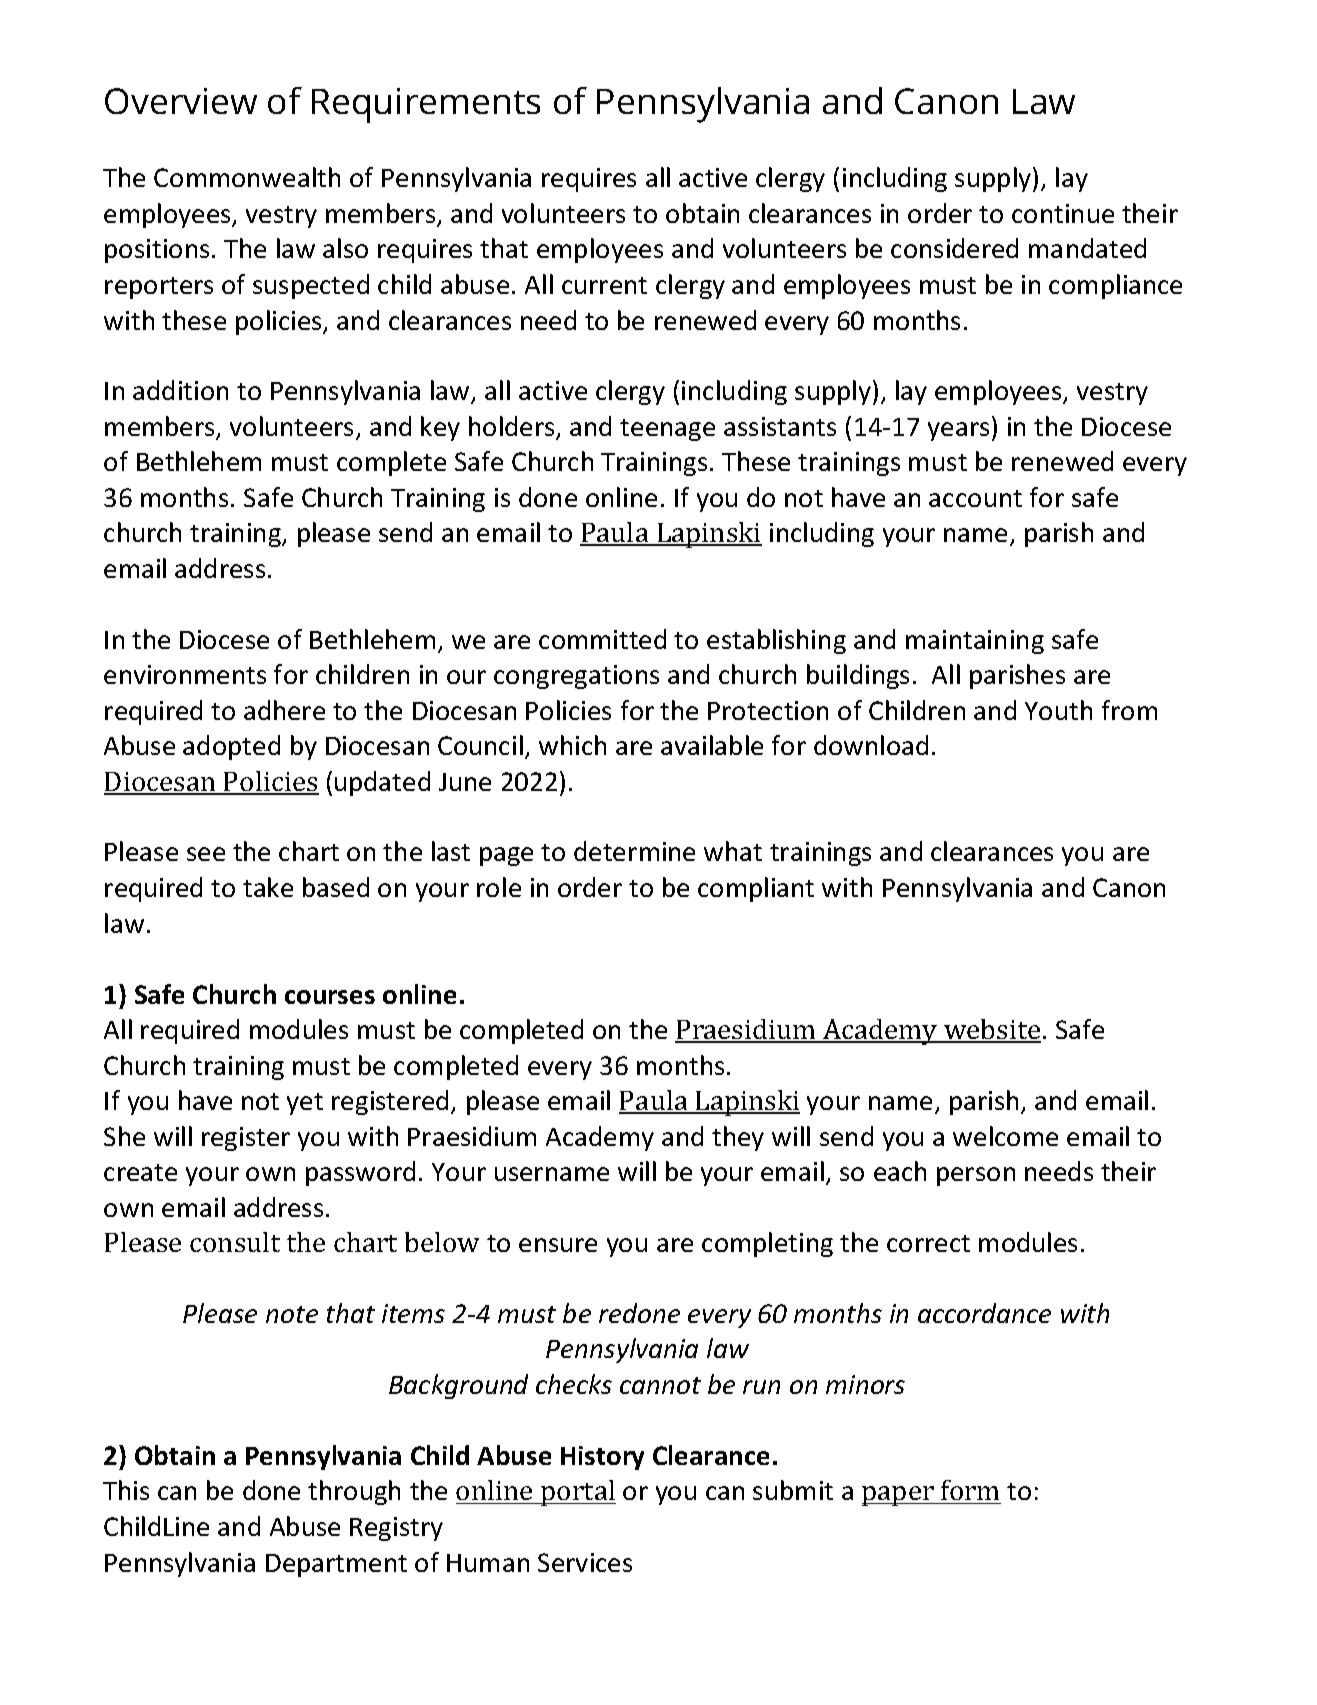 This screenshot has width=1317, height=1705. I want to click on Youth, so click(1058, 710).
